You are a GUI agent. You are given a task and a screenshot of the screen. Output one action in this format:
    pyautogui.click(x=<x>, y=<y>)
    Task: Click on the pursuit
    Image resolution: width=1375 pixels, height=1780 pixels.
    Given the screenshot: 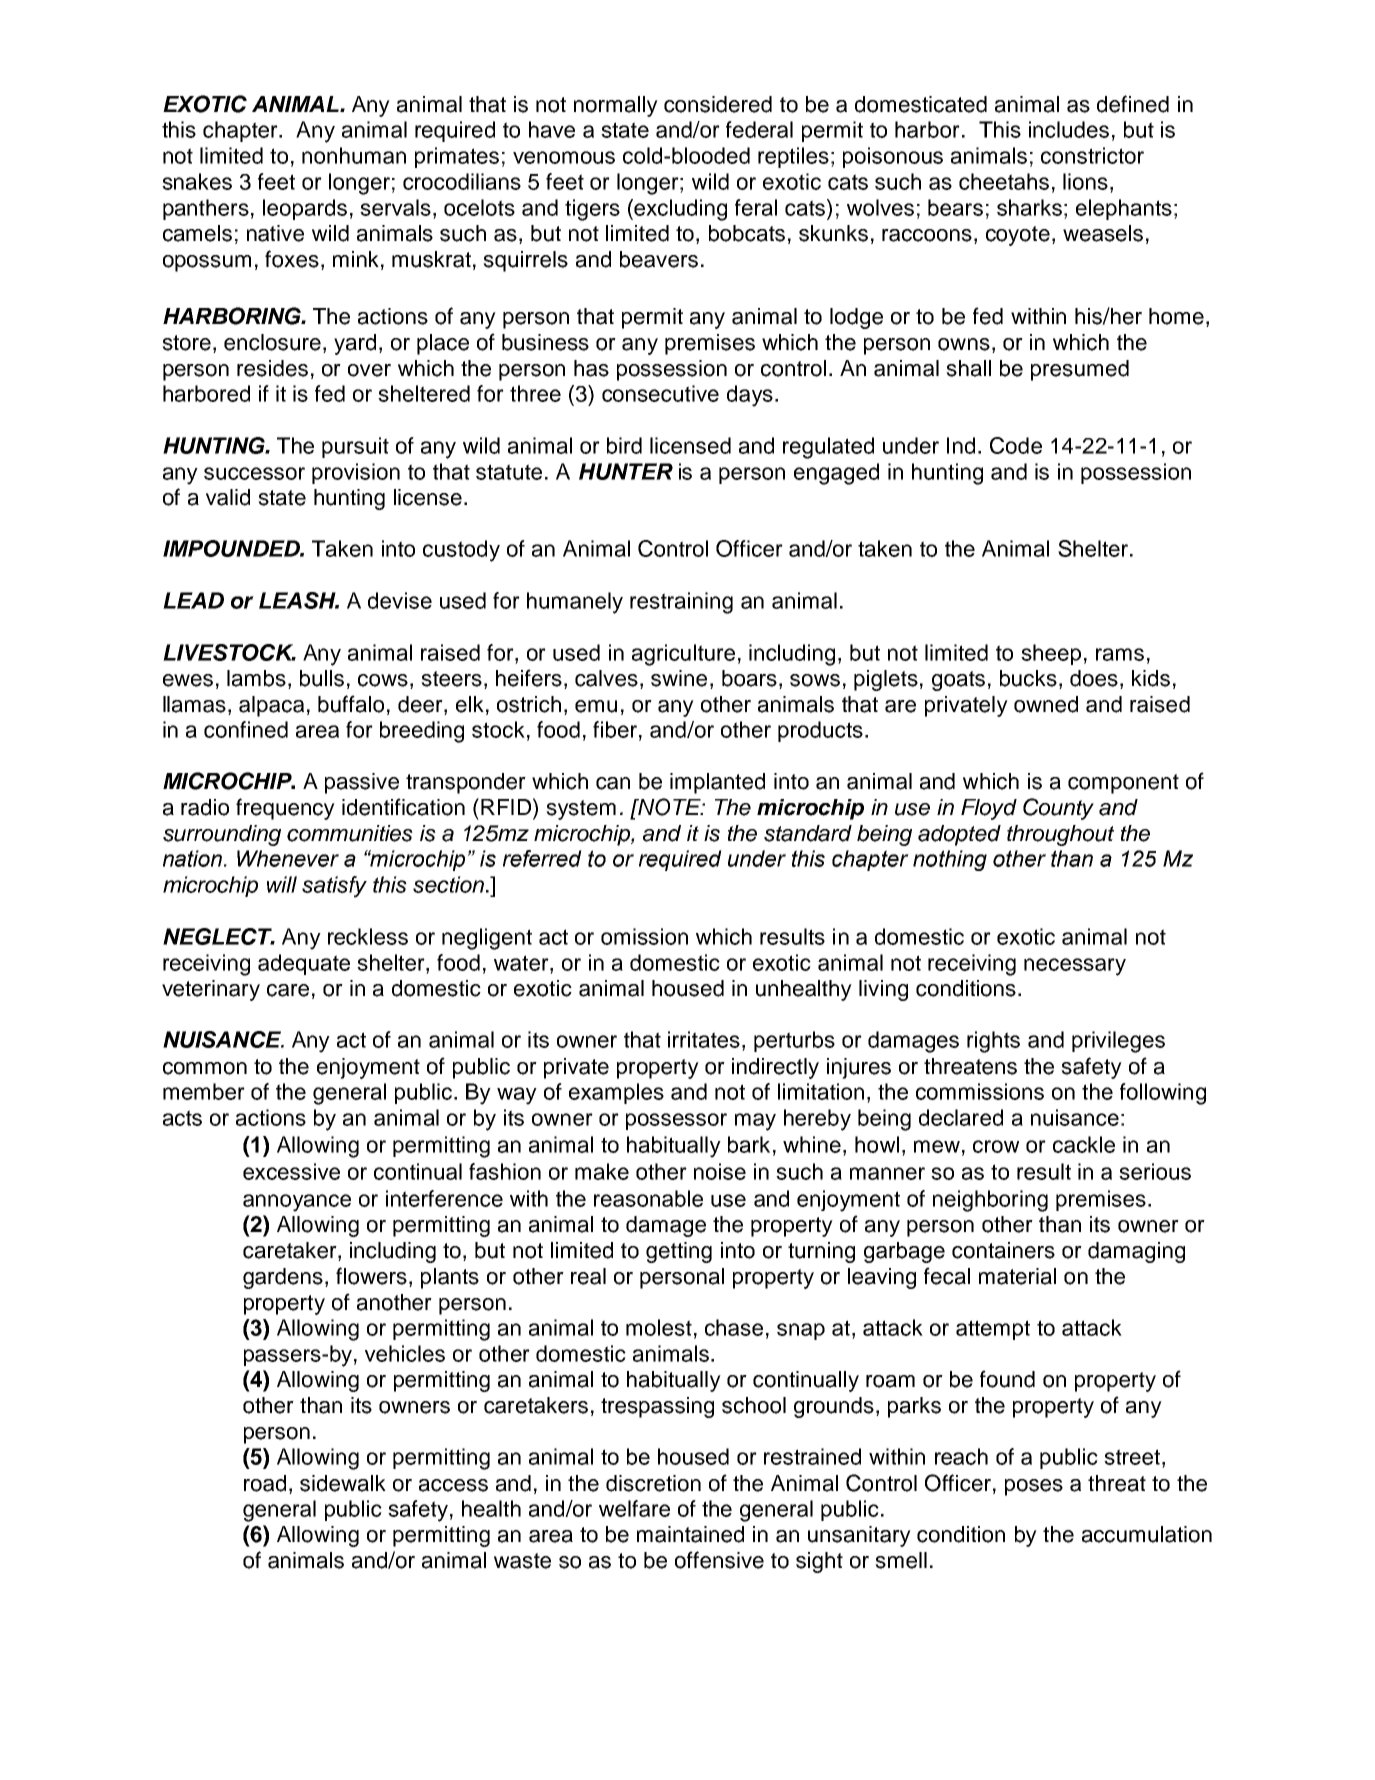 What is the action you would take?
    pyautogui.click(x=355, y=447)
